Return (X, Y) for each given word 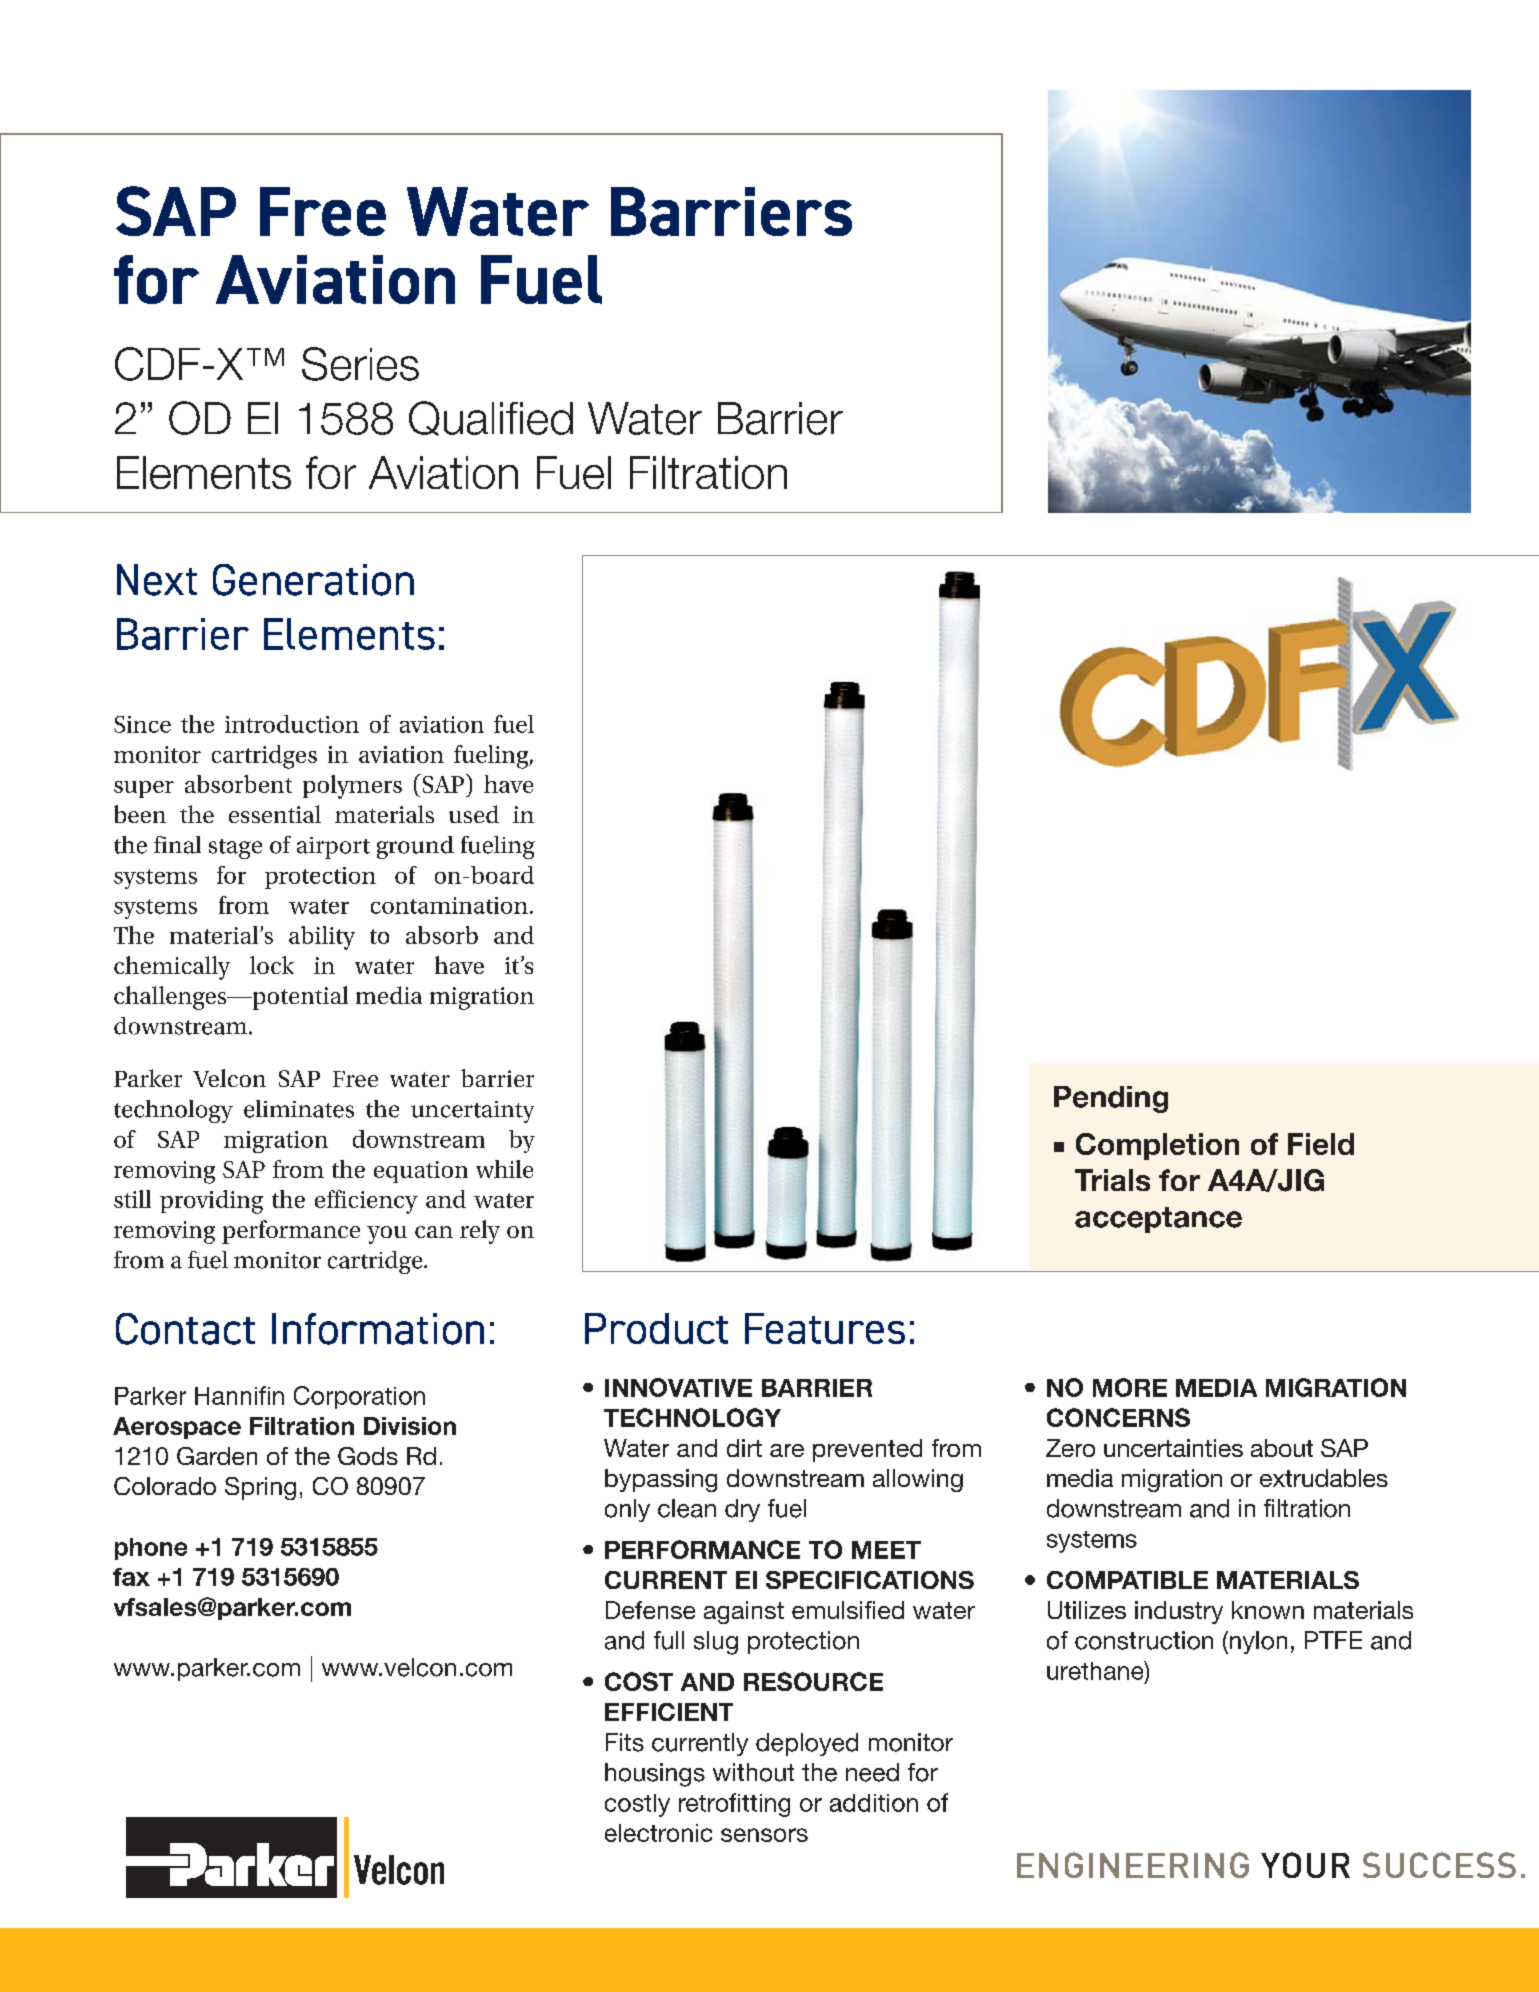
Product (656, 1328)
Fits (625, 1742)
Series (360, 364)
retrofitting (734, 1805)
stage (235, 849)
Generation (313, 580)
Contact (185, 1329)
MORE (1130, 1387)
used (474, 814)
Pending (1111, 1099)
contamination (449, 905)
